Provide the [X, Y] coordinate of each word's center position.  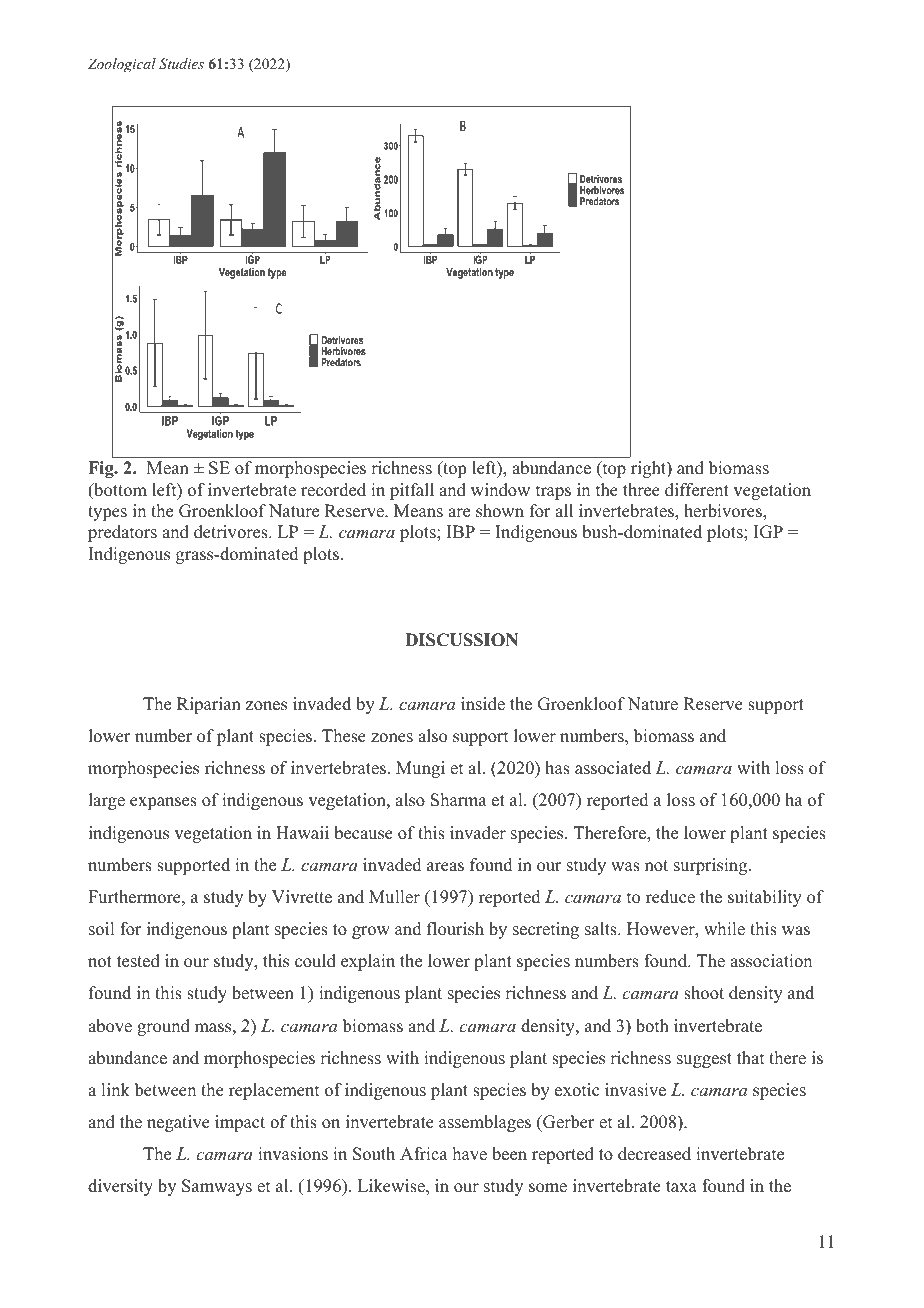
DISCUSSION [461, 640]
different [697, 490]
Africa [424, 1154]
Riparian [209, 705]
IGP [768, 532]
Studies [181, 64]
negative [178, 1123]
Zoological [122, 65]
